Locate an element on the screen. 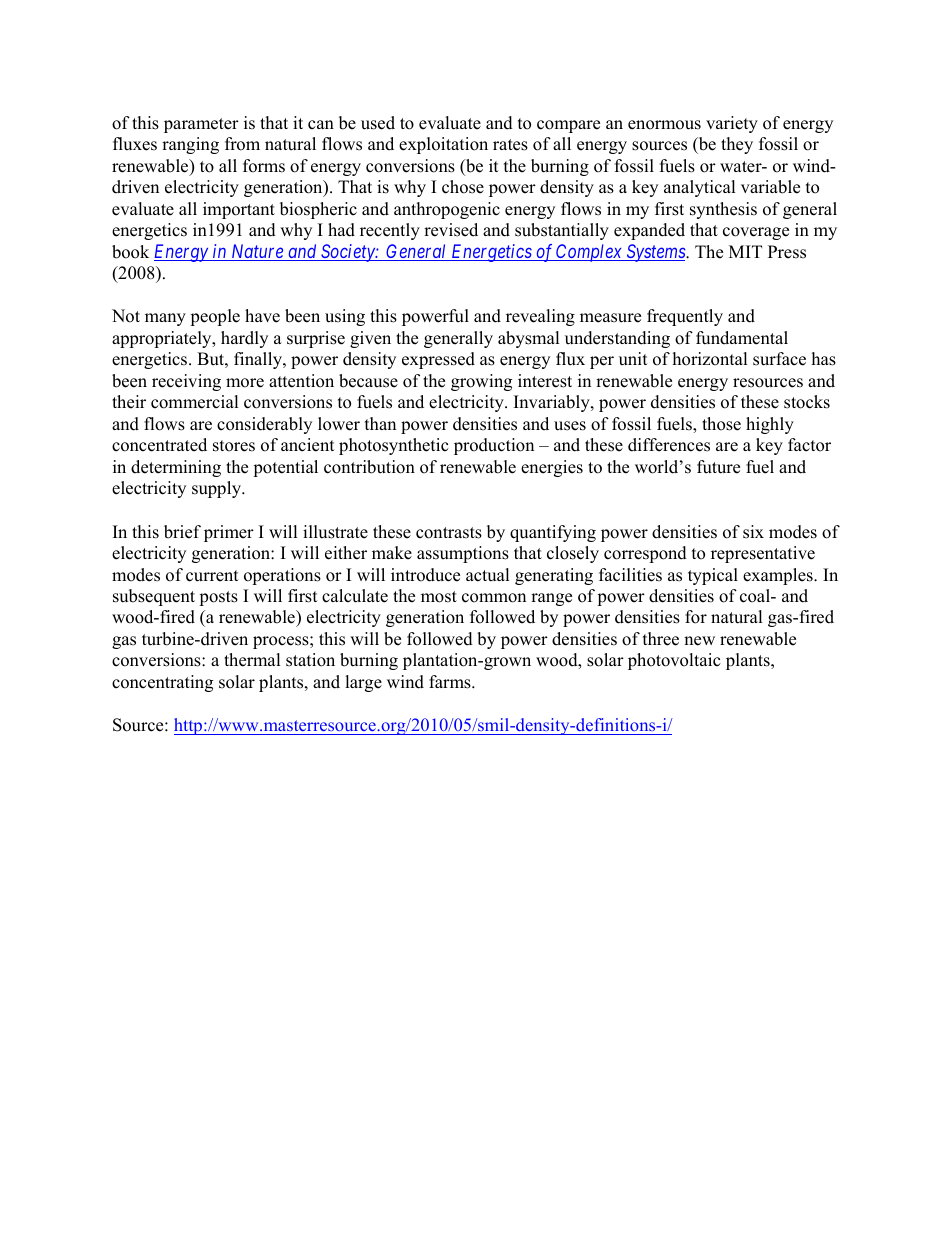 The image size is (952, 1233). farms is located at coordinates (451, 682).
